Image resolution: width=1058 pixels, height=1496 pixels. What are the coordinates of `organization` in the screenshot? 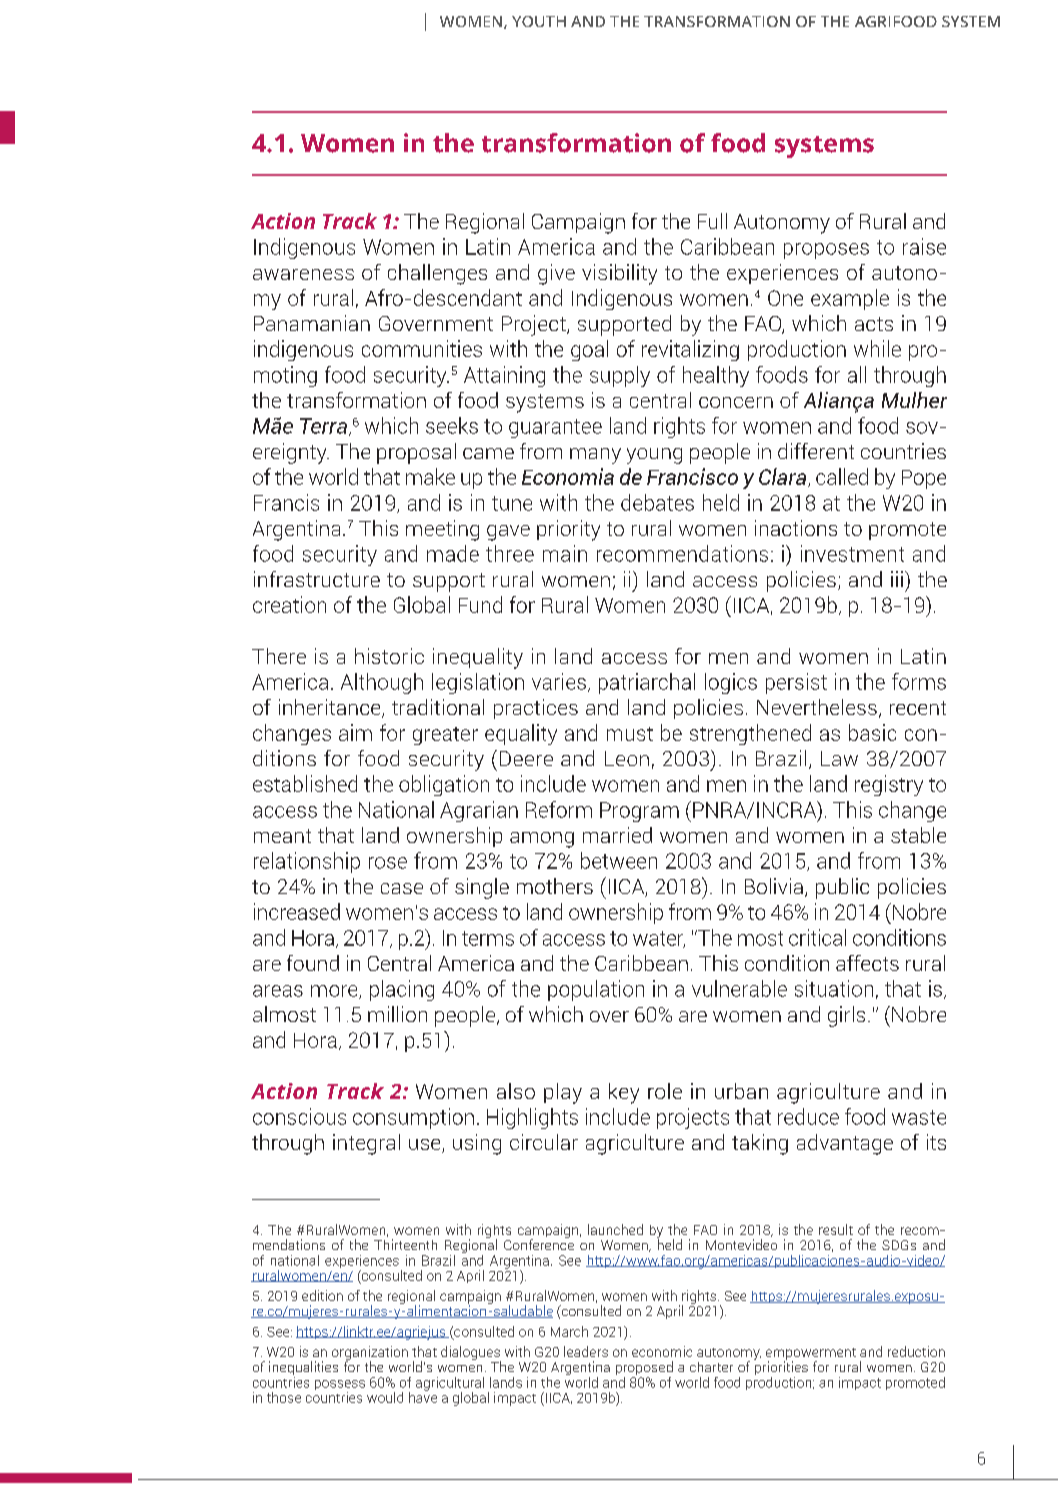 It's located at (370, 1354).
